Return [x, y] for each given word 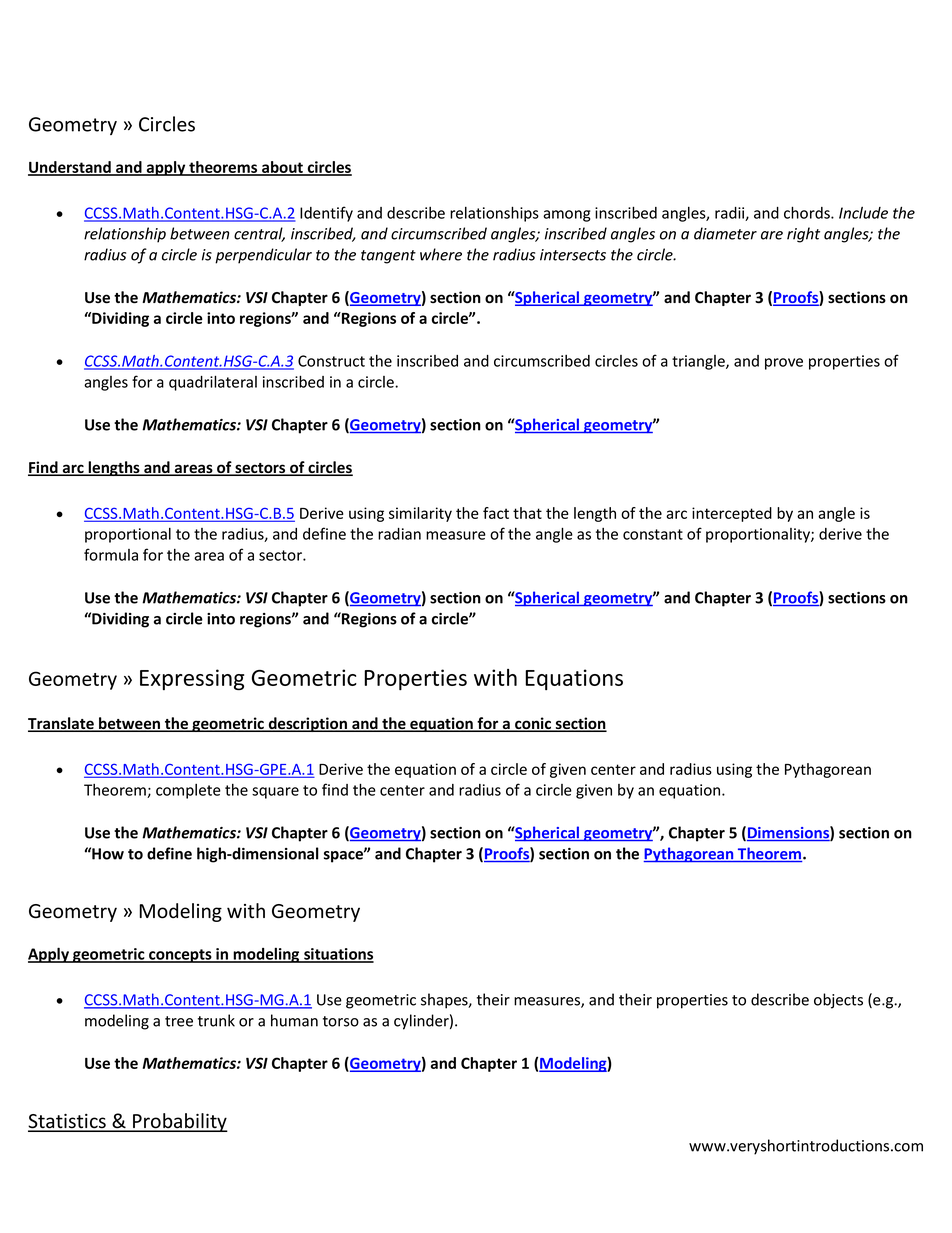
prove [784, 364]
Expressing [192, 679]
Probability [179, 1122]
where [441, 254]
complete [188, 791]
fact [496, 513]
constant [653, 534]
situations [338, 955]
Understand [70, 168]
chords [808, 212]
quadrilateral [213, 383]
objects [838, 1001]
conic [533, 724]
